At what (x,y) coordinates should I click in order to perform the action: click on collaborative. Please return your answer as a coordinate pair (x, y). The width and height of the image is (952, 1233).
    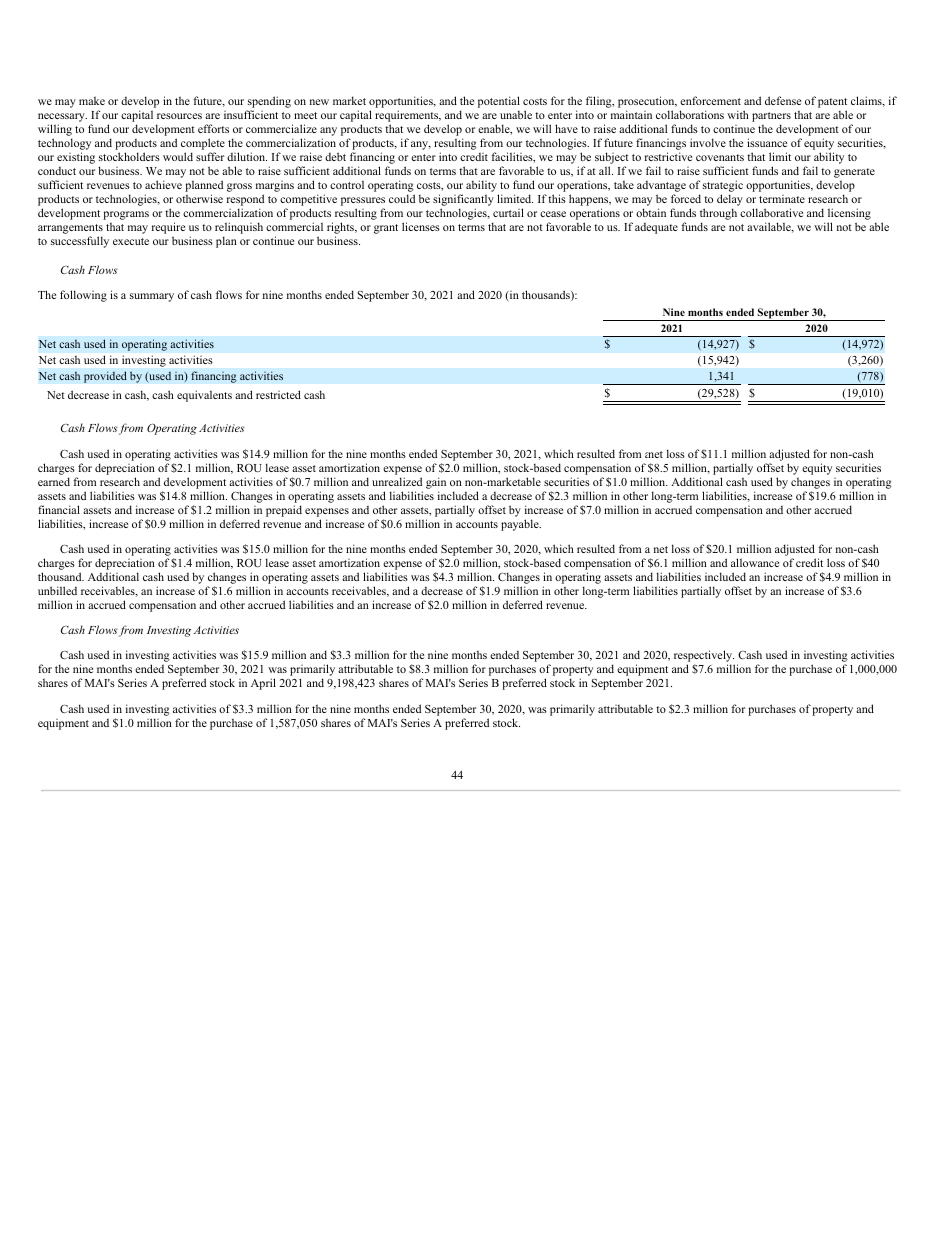
    Looking at the image, I should click on (771, 212).
